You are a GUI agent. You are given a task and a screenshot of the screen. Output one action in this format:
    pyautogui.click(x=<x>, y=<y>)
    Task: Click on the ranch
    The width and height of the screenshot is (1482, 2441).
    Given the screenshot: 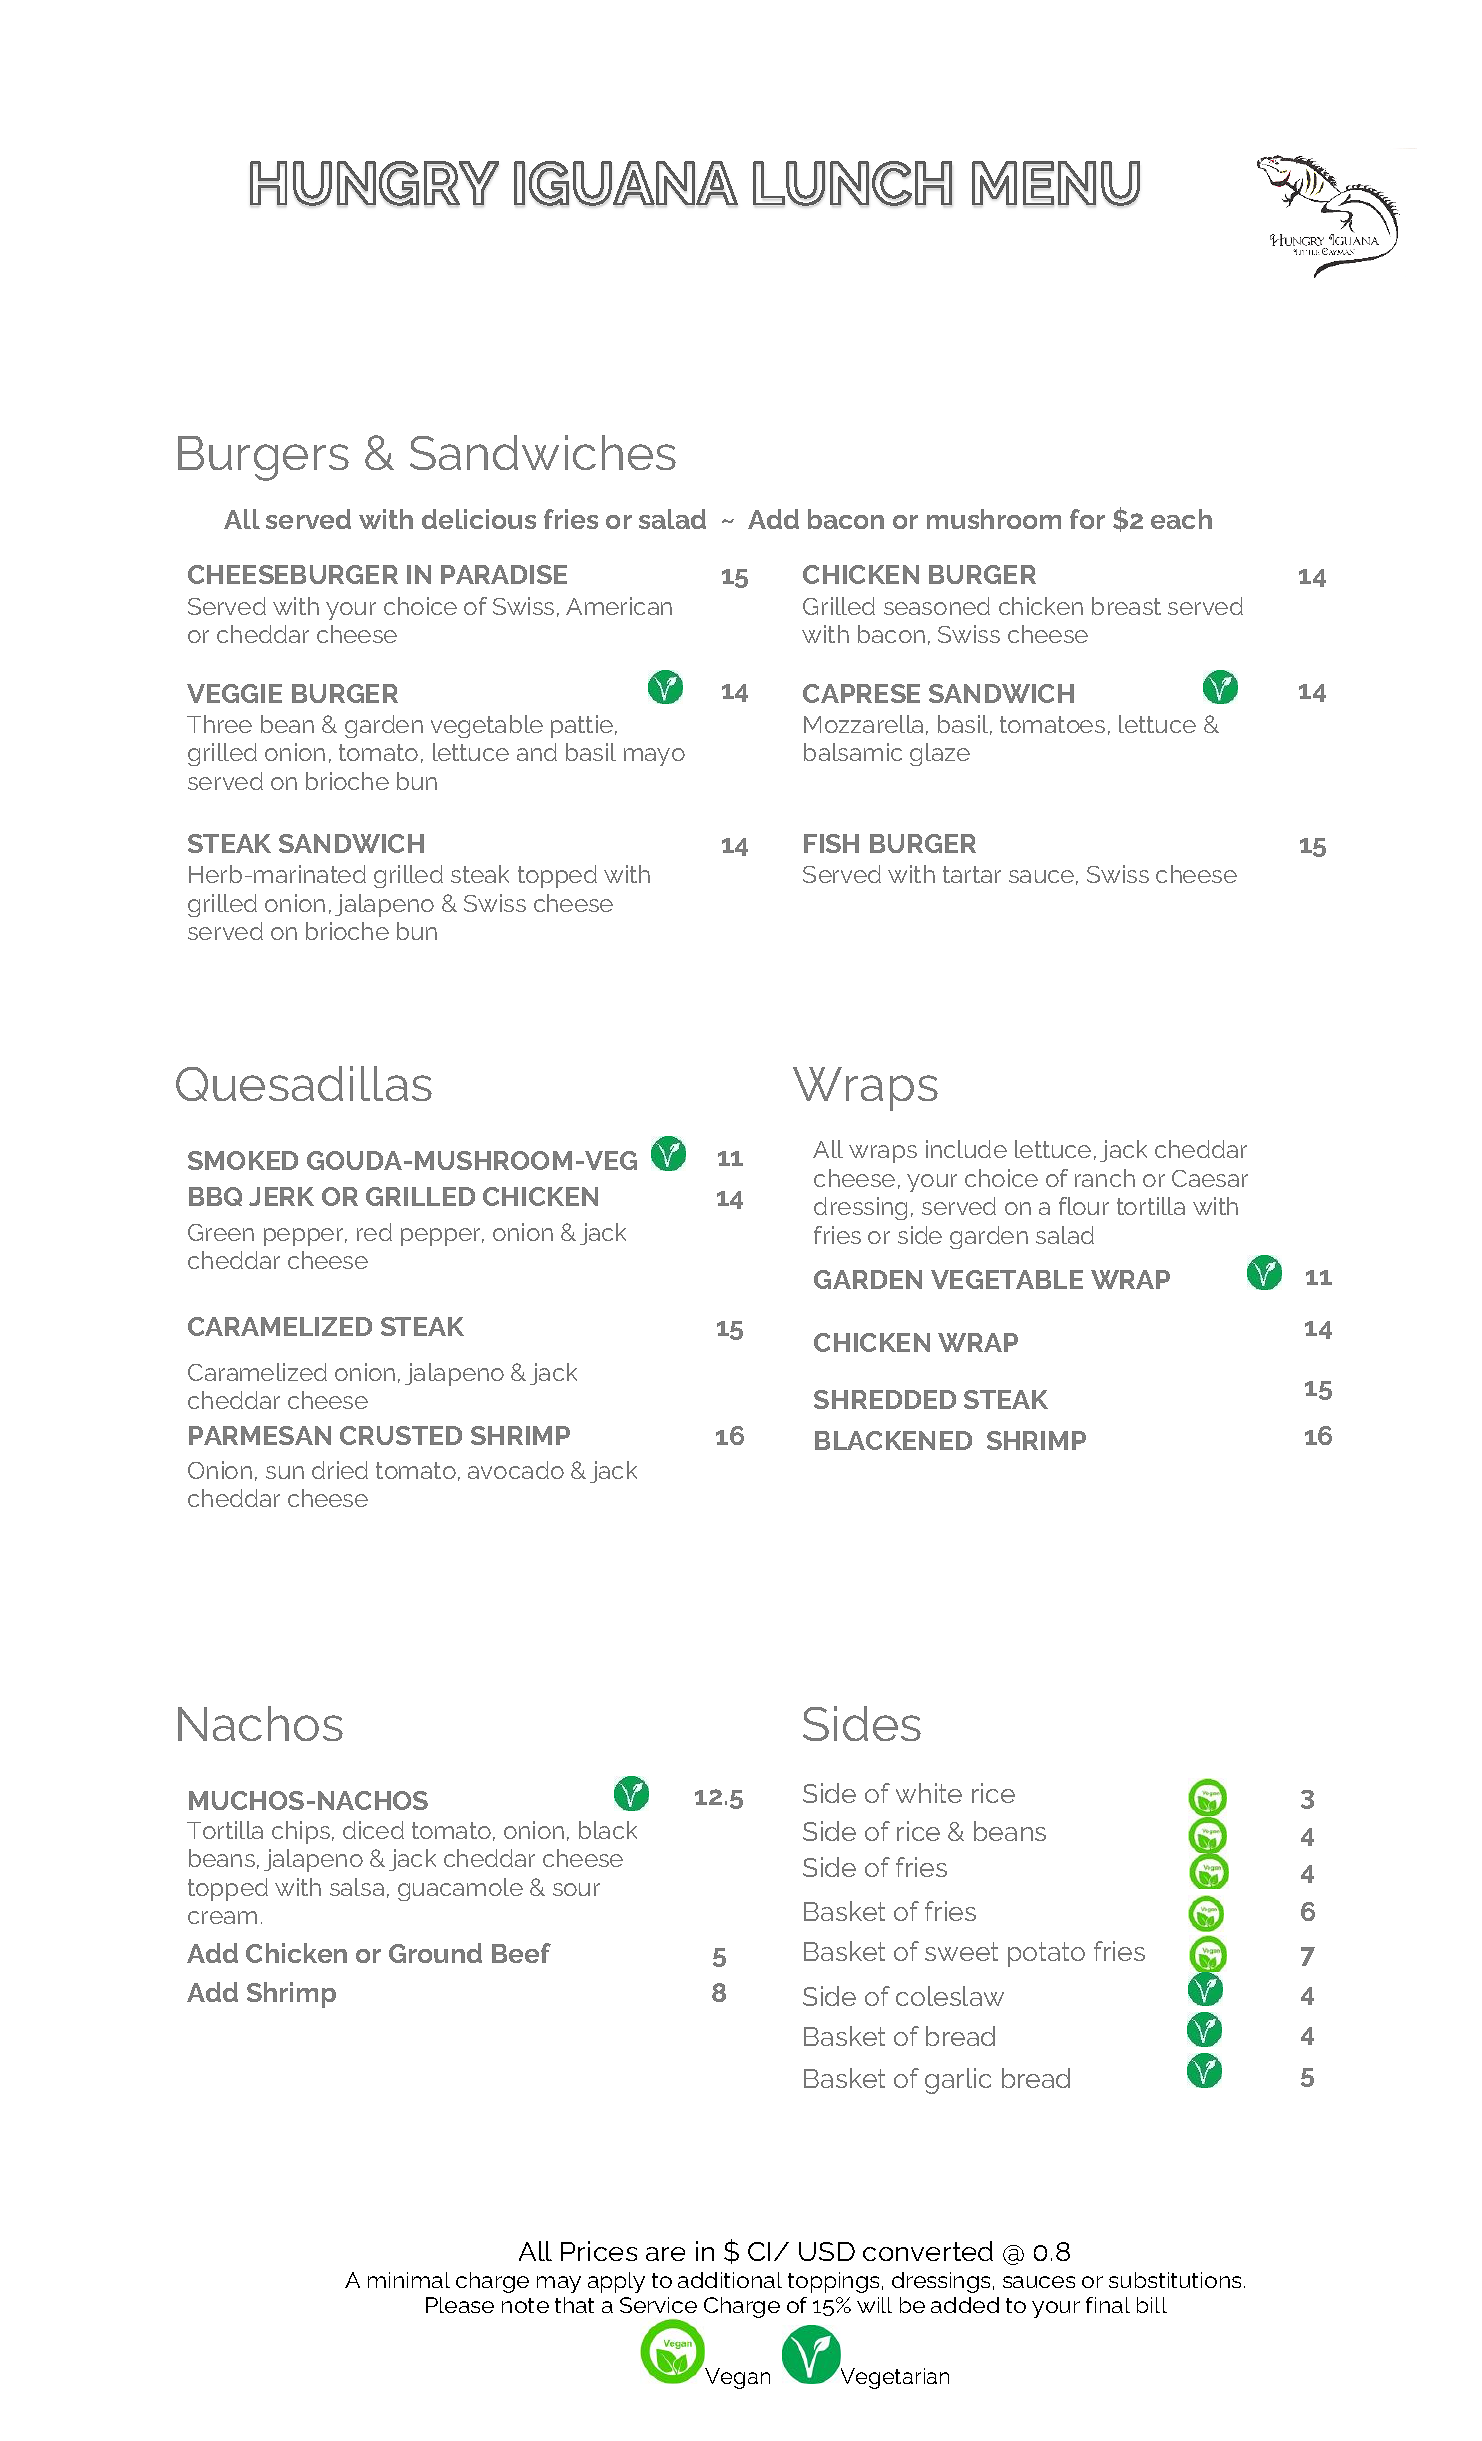 What is the action you would take?
    pyautogui.click(x=1105, y=1178)
